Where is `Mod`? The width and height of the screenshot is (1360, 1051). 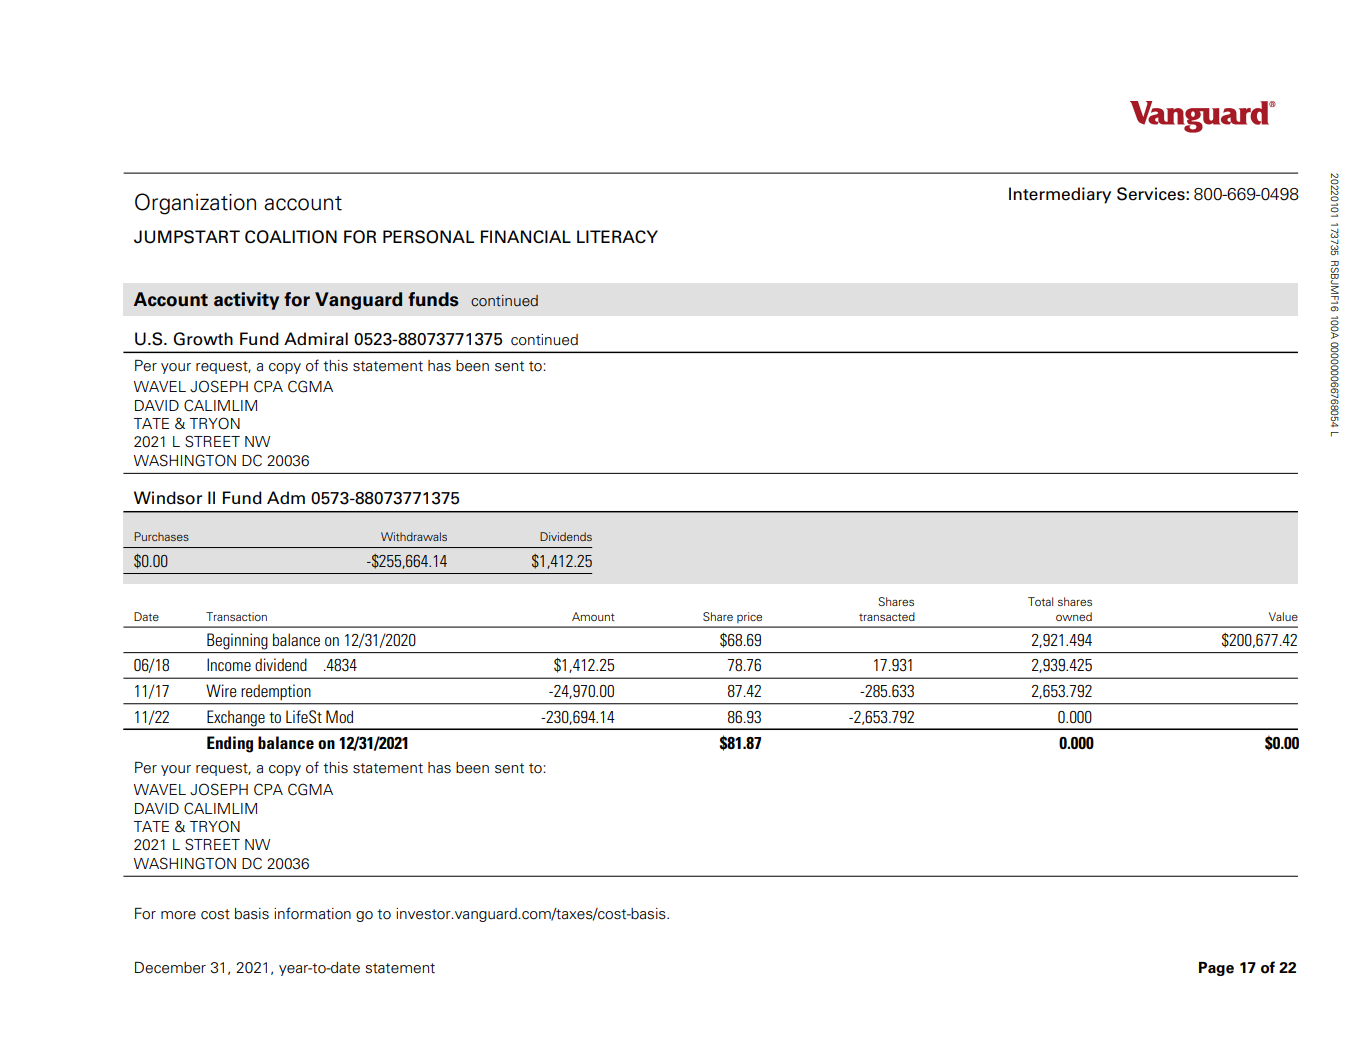
Mod is located at coordinates (339, 716).
